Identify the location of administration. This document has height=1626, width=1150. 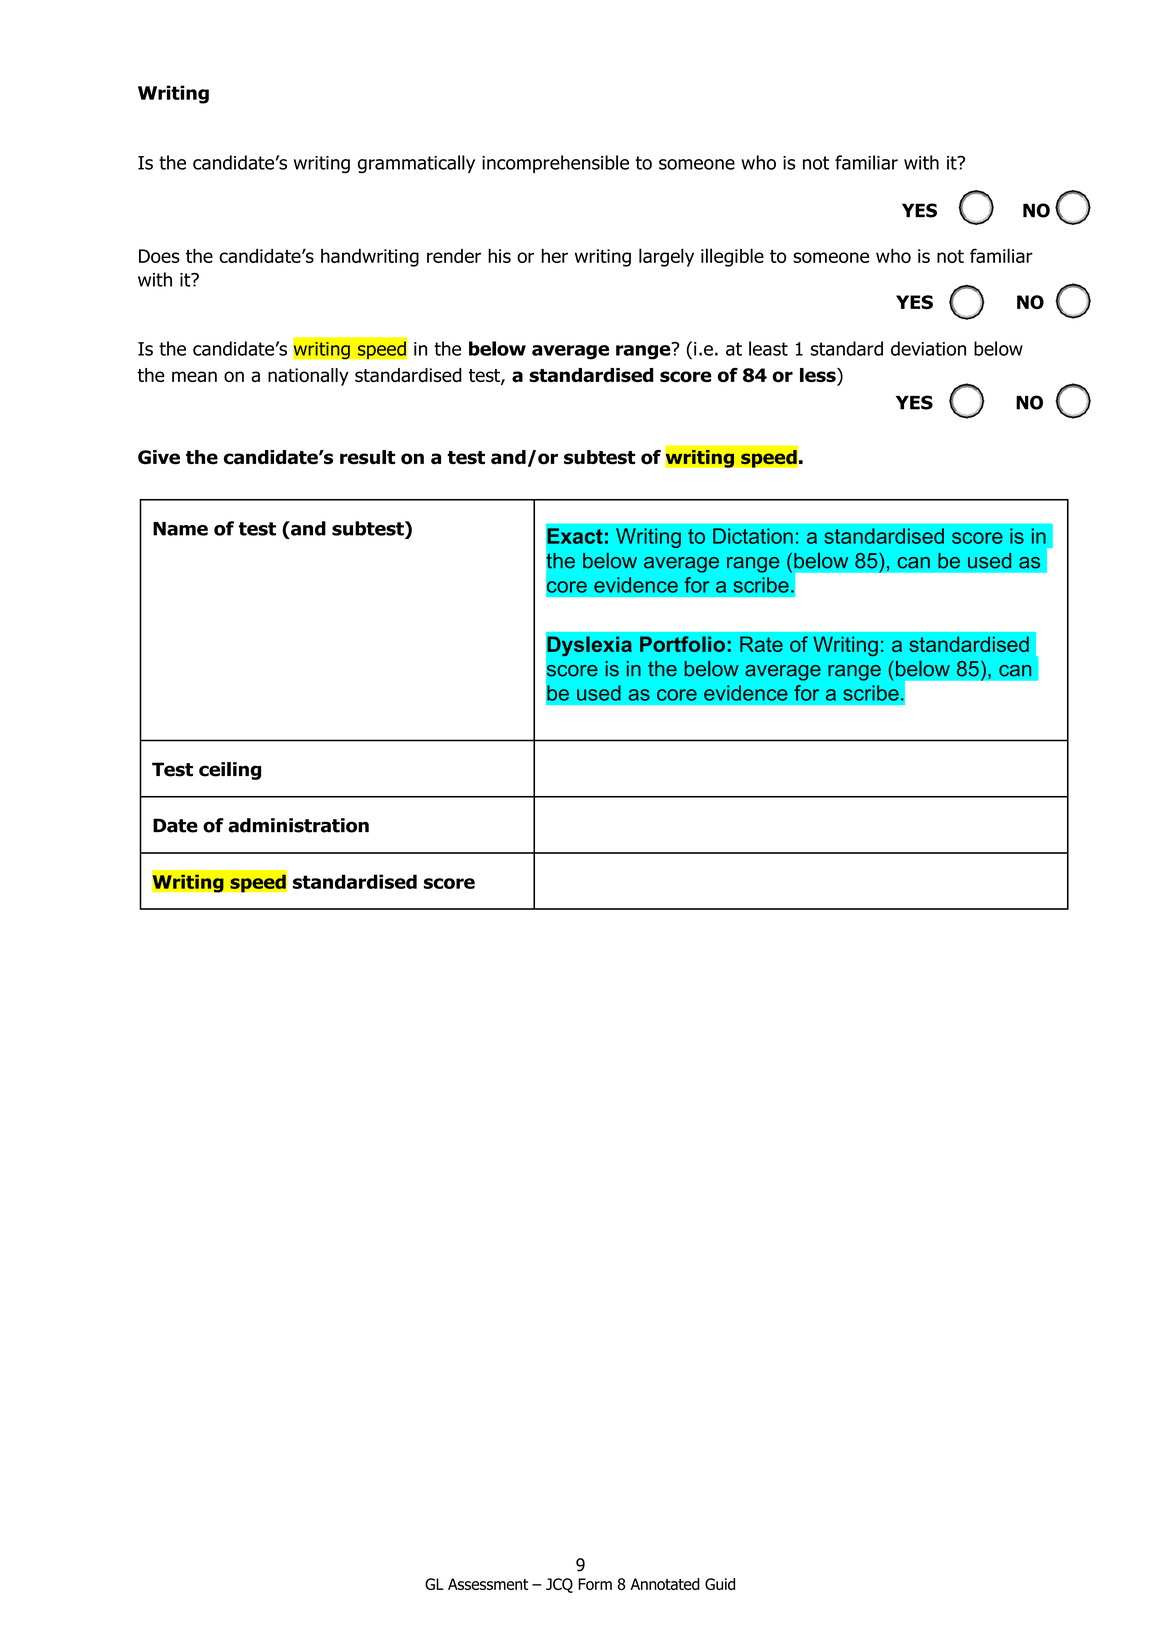
(298, 825).
